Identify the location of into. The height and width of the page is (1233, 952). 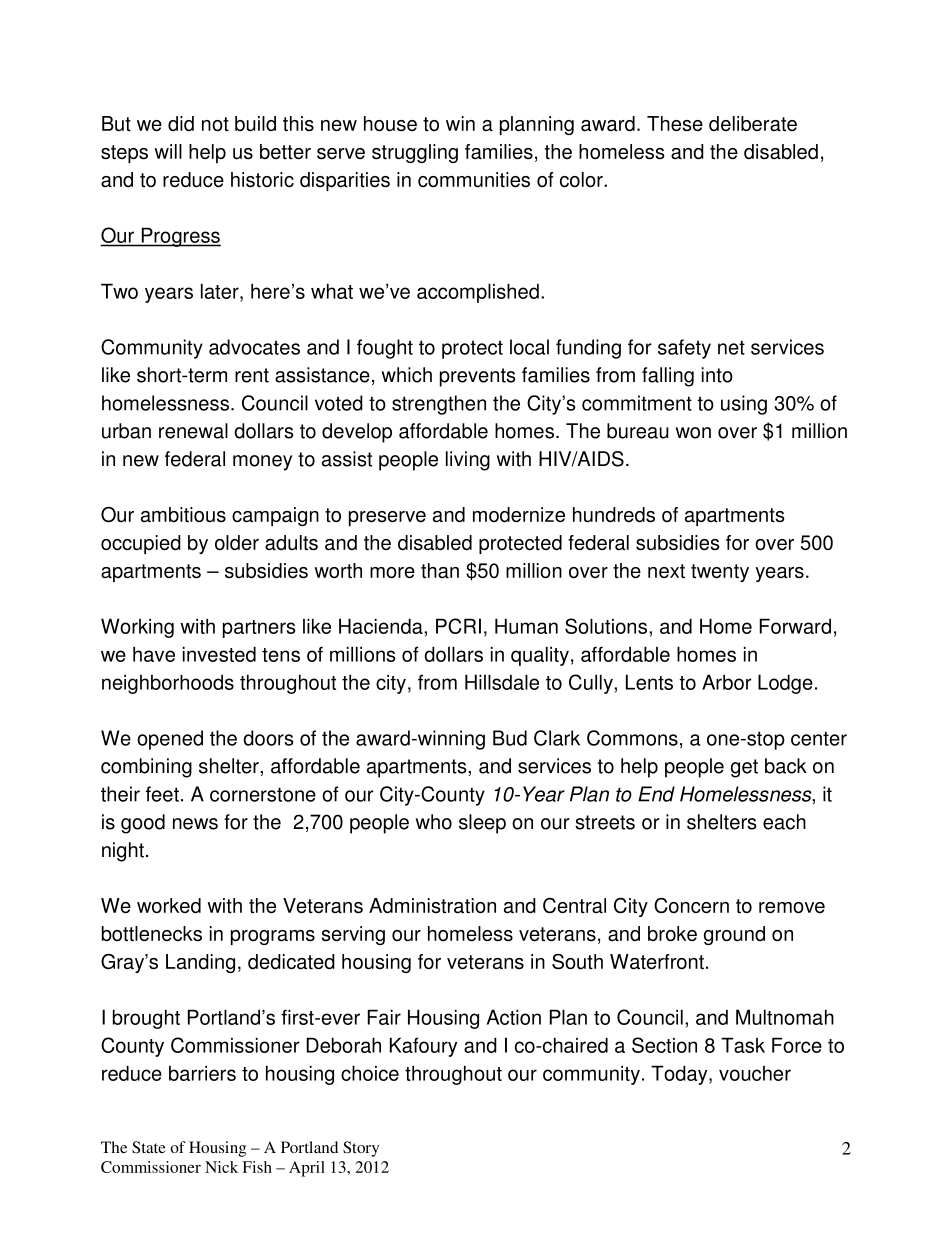
(717, 375).
